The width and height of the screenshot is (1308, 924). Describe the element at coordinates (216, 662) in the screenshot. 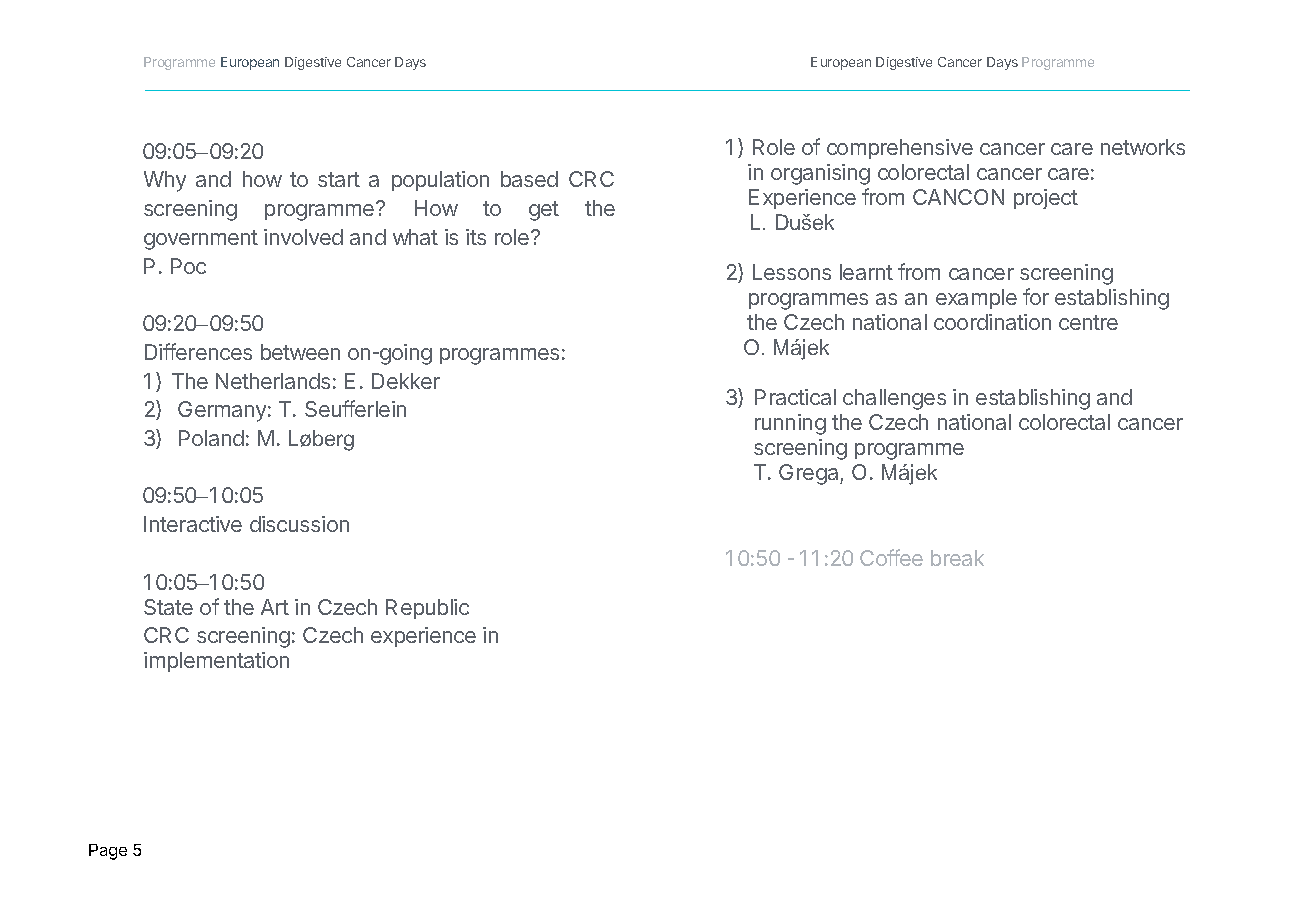

I see `implementation` at that location.
